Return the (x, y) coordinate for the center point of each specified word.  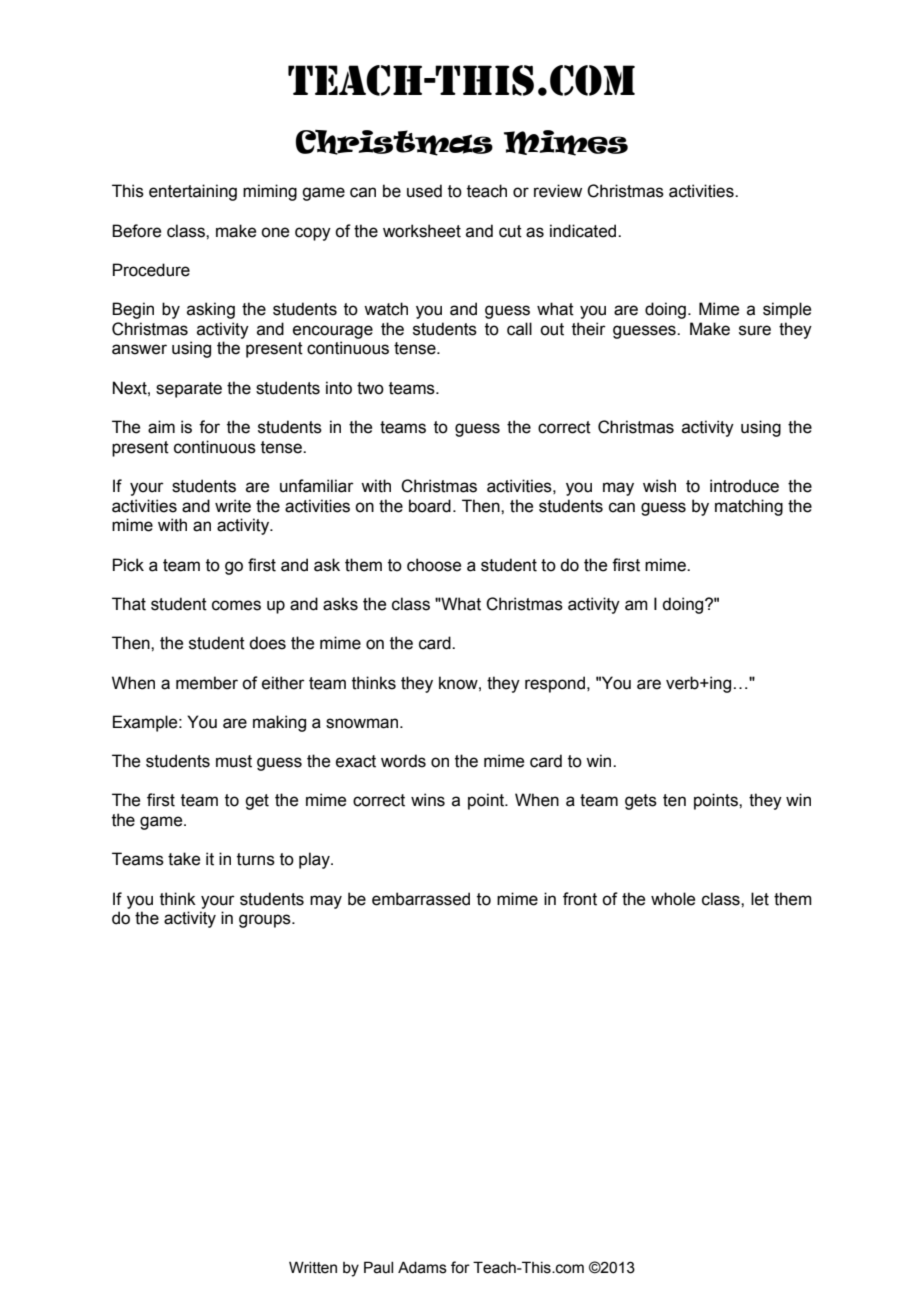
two (370, 388)
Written (313, 1267)
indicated (584, 231)
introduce (744, 486)
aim (161, 427)
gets (641, 802)
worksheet (422, 231)
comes (236, 605)
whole (673, 899)
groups (266, 921)
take (184, 859)
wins (428, 800)
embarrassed (421, 899)
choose (434, 565)
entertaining (193, 192)
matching (749, 507)
